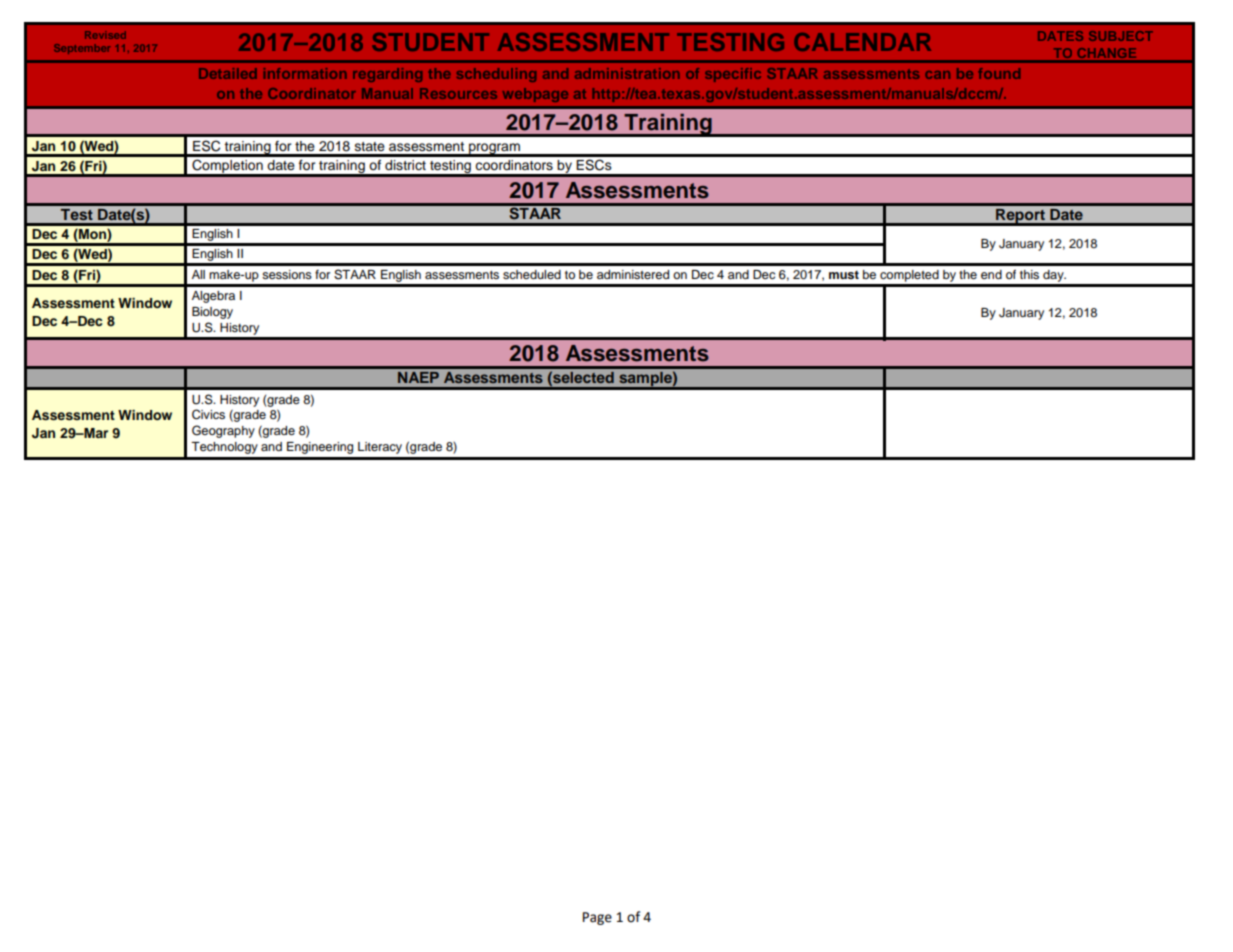 Image resolution: width=1233 pixels, height=952 pixels. What do you see at coordinates (212, 313) in the screenshot?
I see `Biology` at bounding box center [212, 313].
